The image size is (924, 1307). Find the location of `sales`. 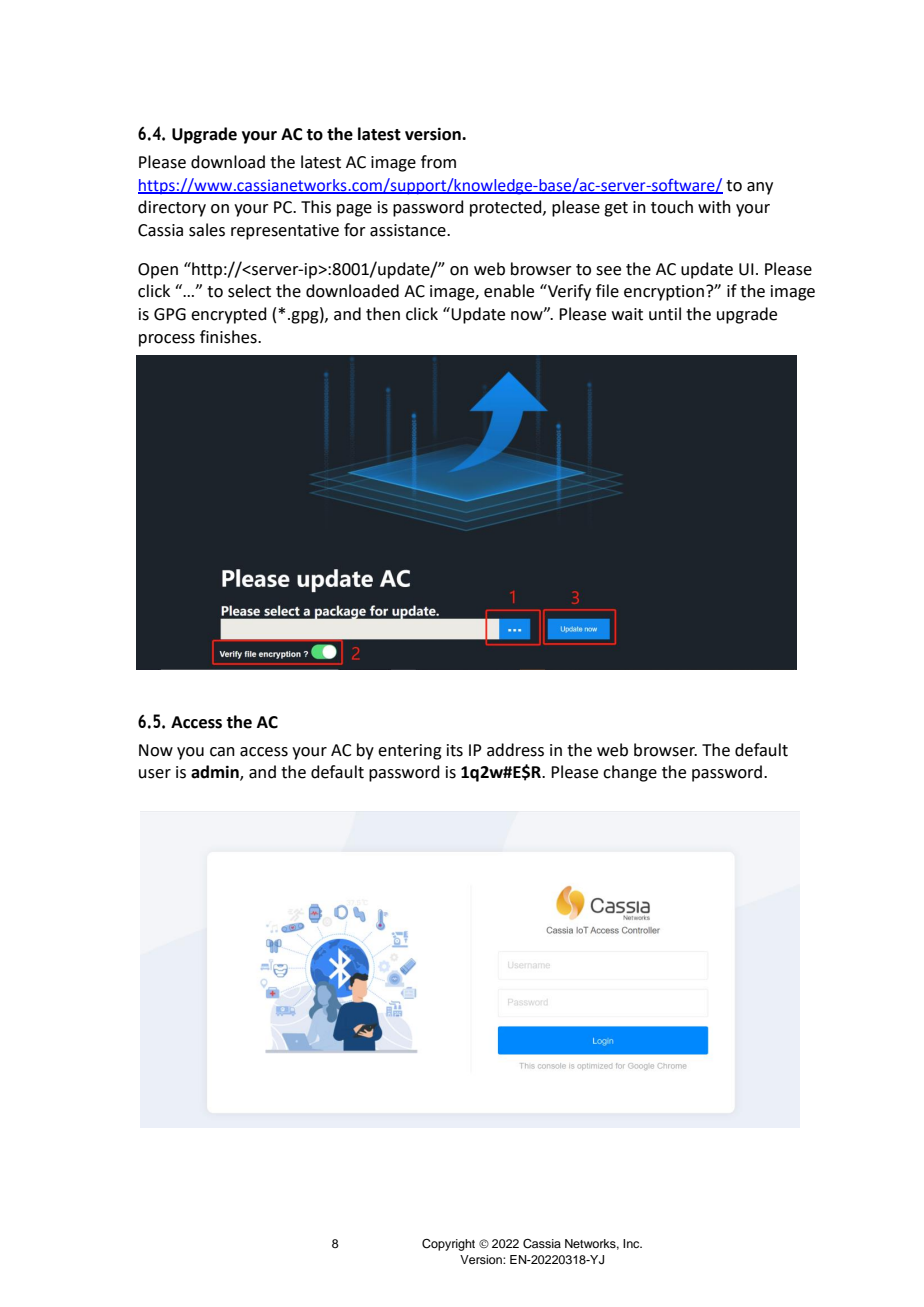

sales is located at coordinates (207, 230).
